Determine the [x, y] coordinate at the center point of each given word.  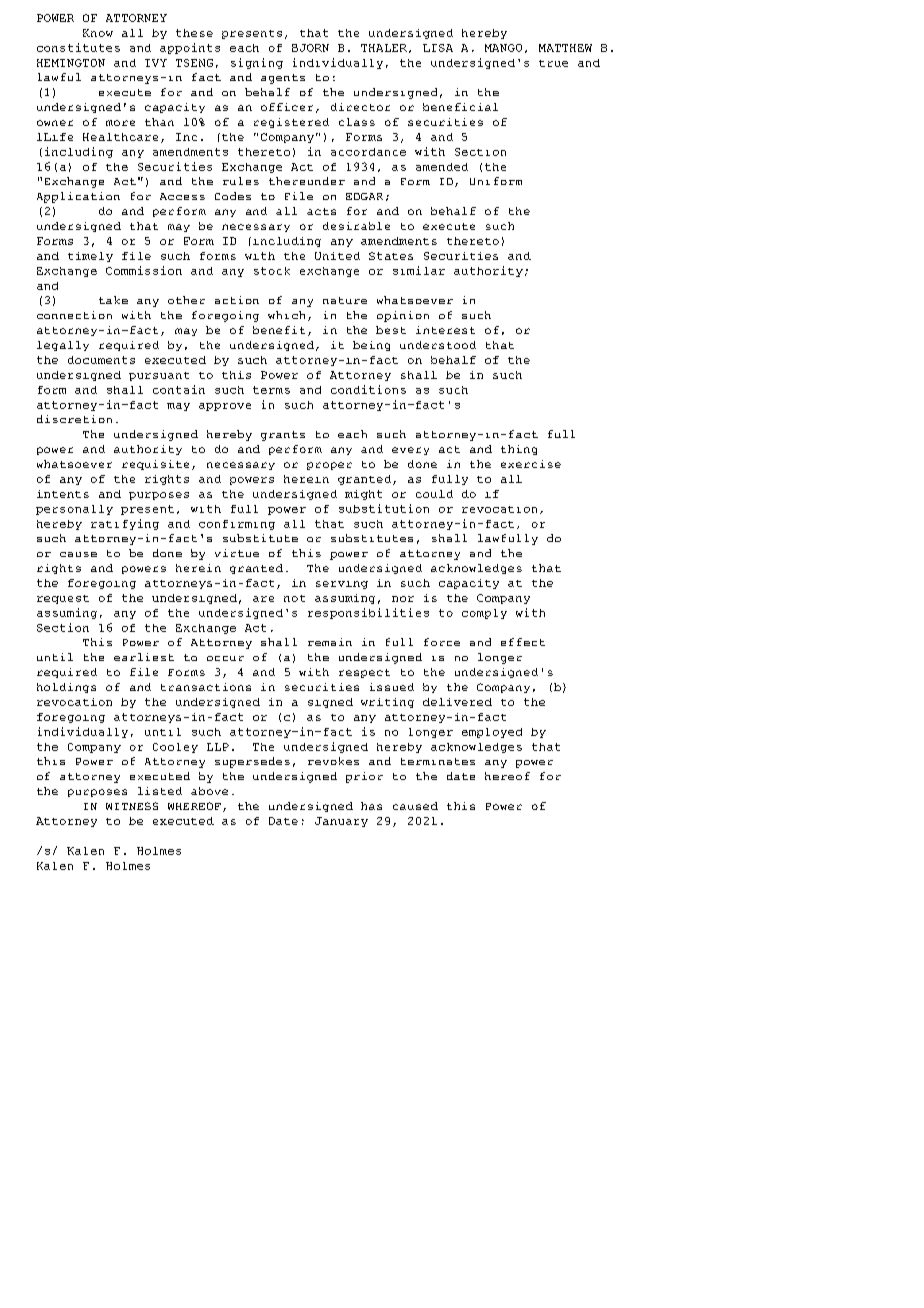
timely [90, 257]
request [63, 599]
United [337, 256]
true [553, 63]
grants [283, 436]
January [341, 822]
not [294, 598]
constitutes [78, 47]
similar [419, 270]
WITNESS [132, 806]
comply [484, 614]
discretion [74, 419]
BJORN [310, 48]
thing [519, 450]
